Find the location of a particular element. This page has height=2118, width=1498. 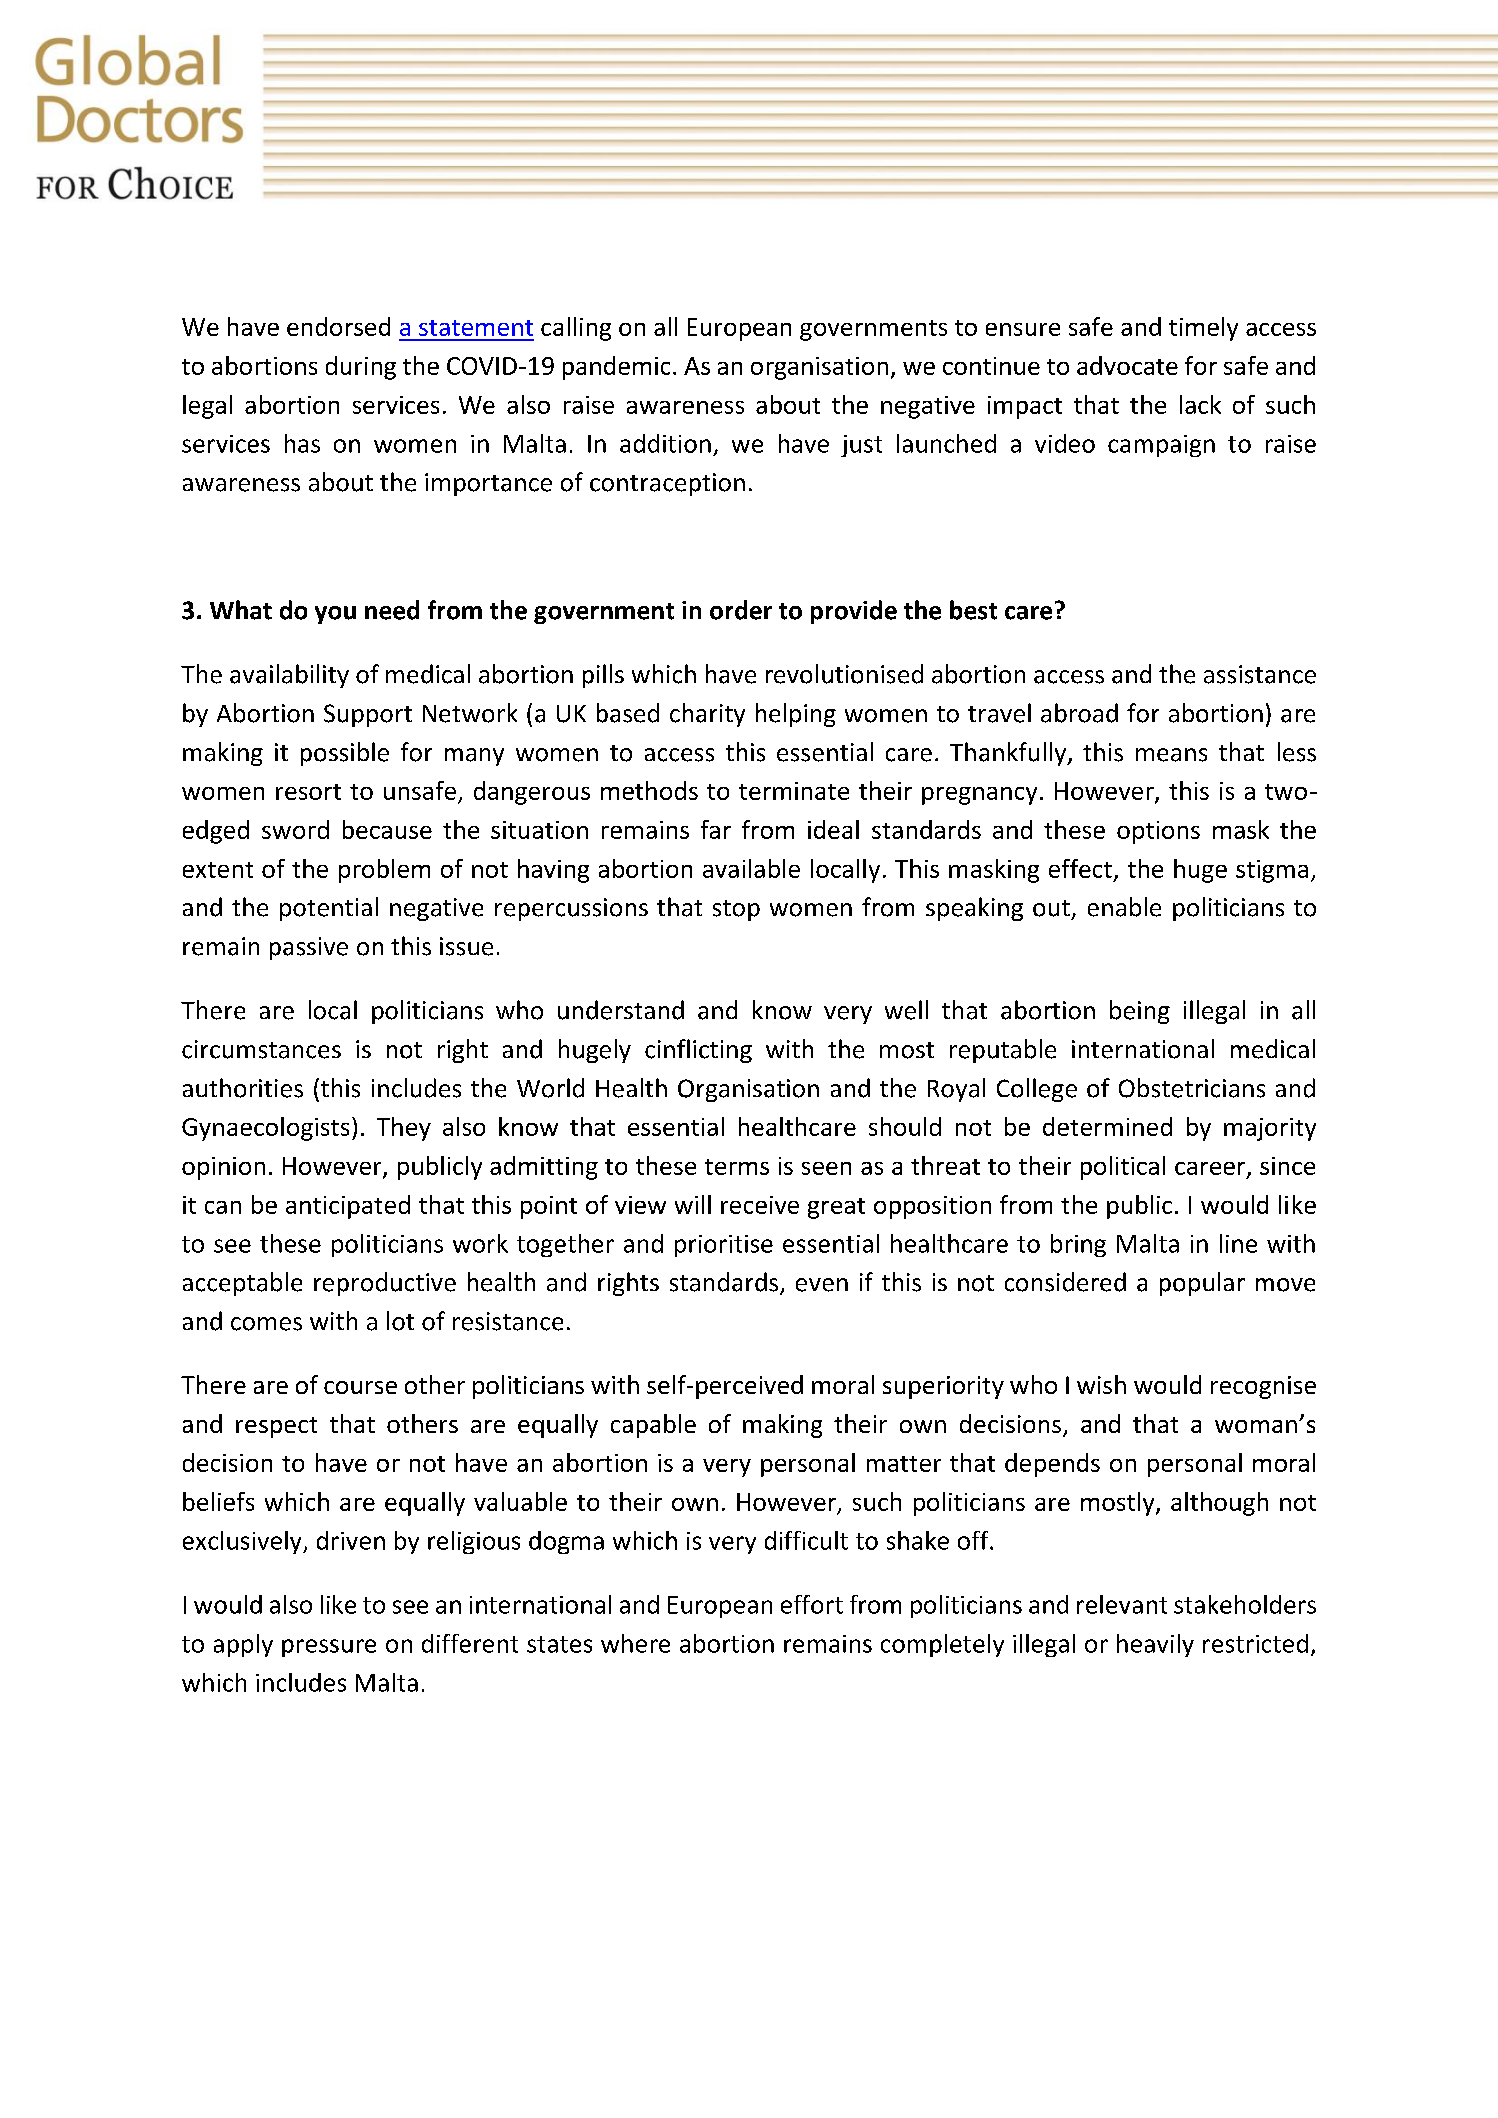

pressure is located at coordinates (329, 1648).
